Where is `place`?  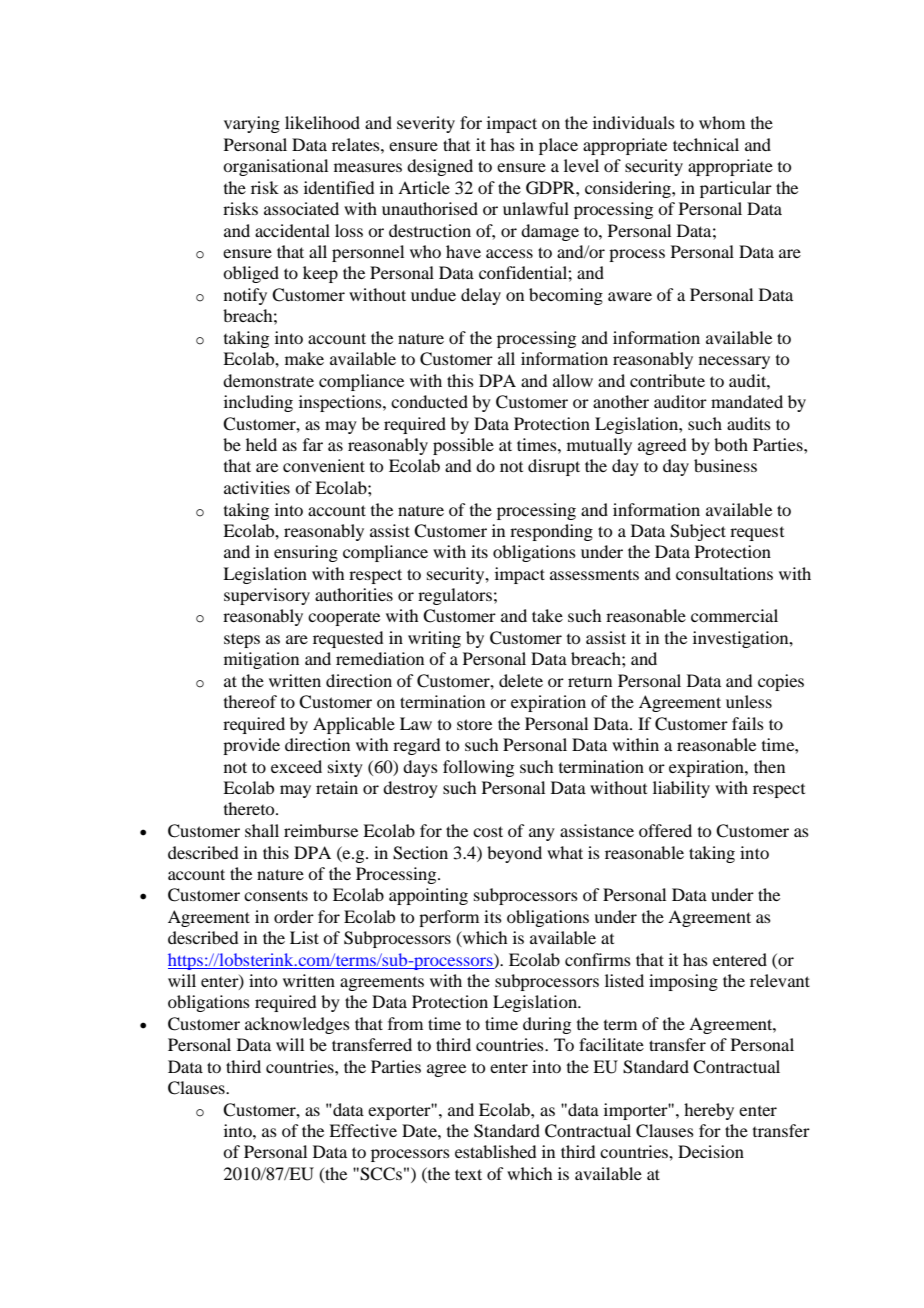 place is located at coordinates (558, 146).
